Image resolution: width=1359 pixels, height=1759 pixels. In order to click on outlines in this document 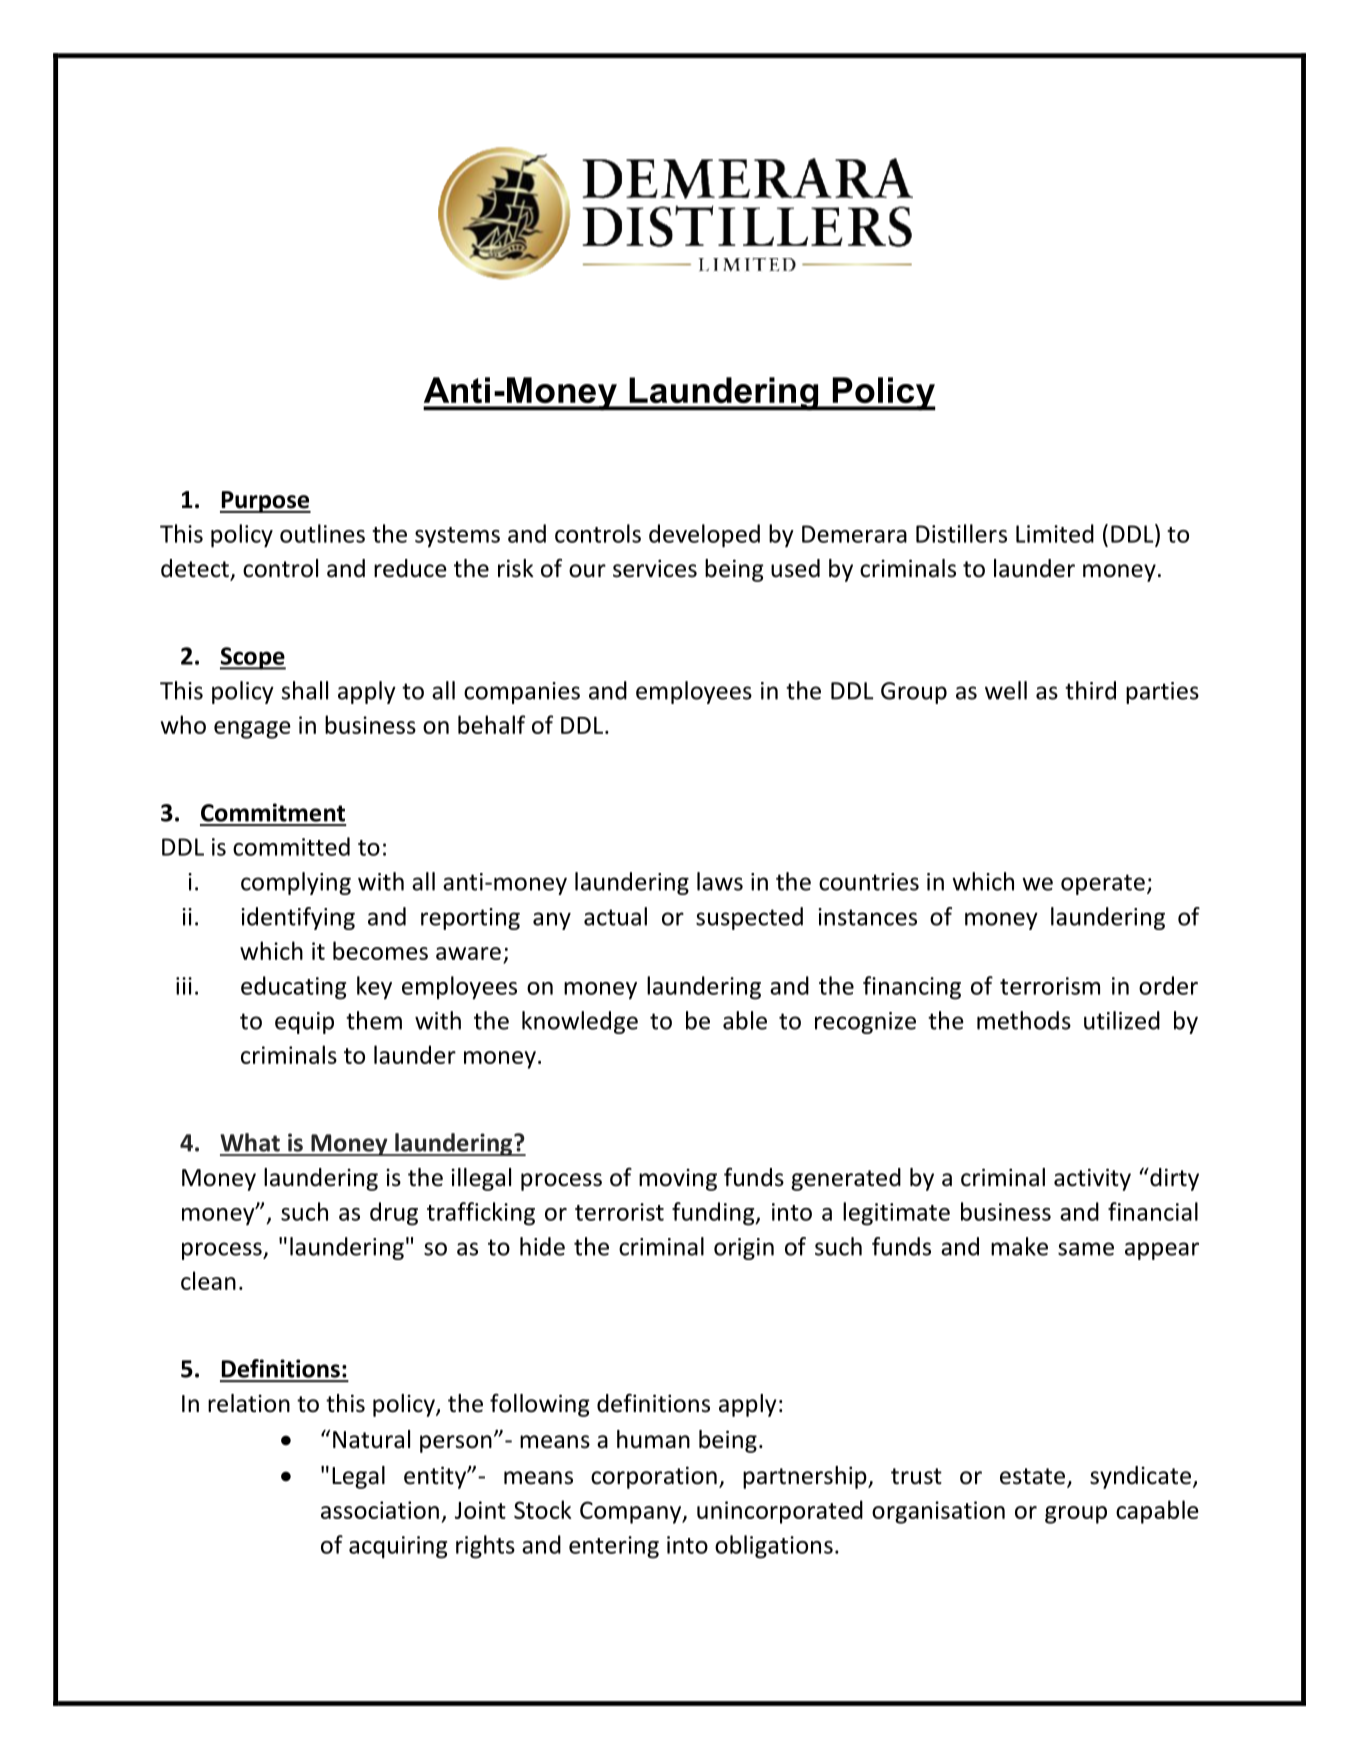, I will do `click(322, 533)`.
